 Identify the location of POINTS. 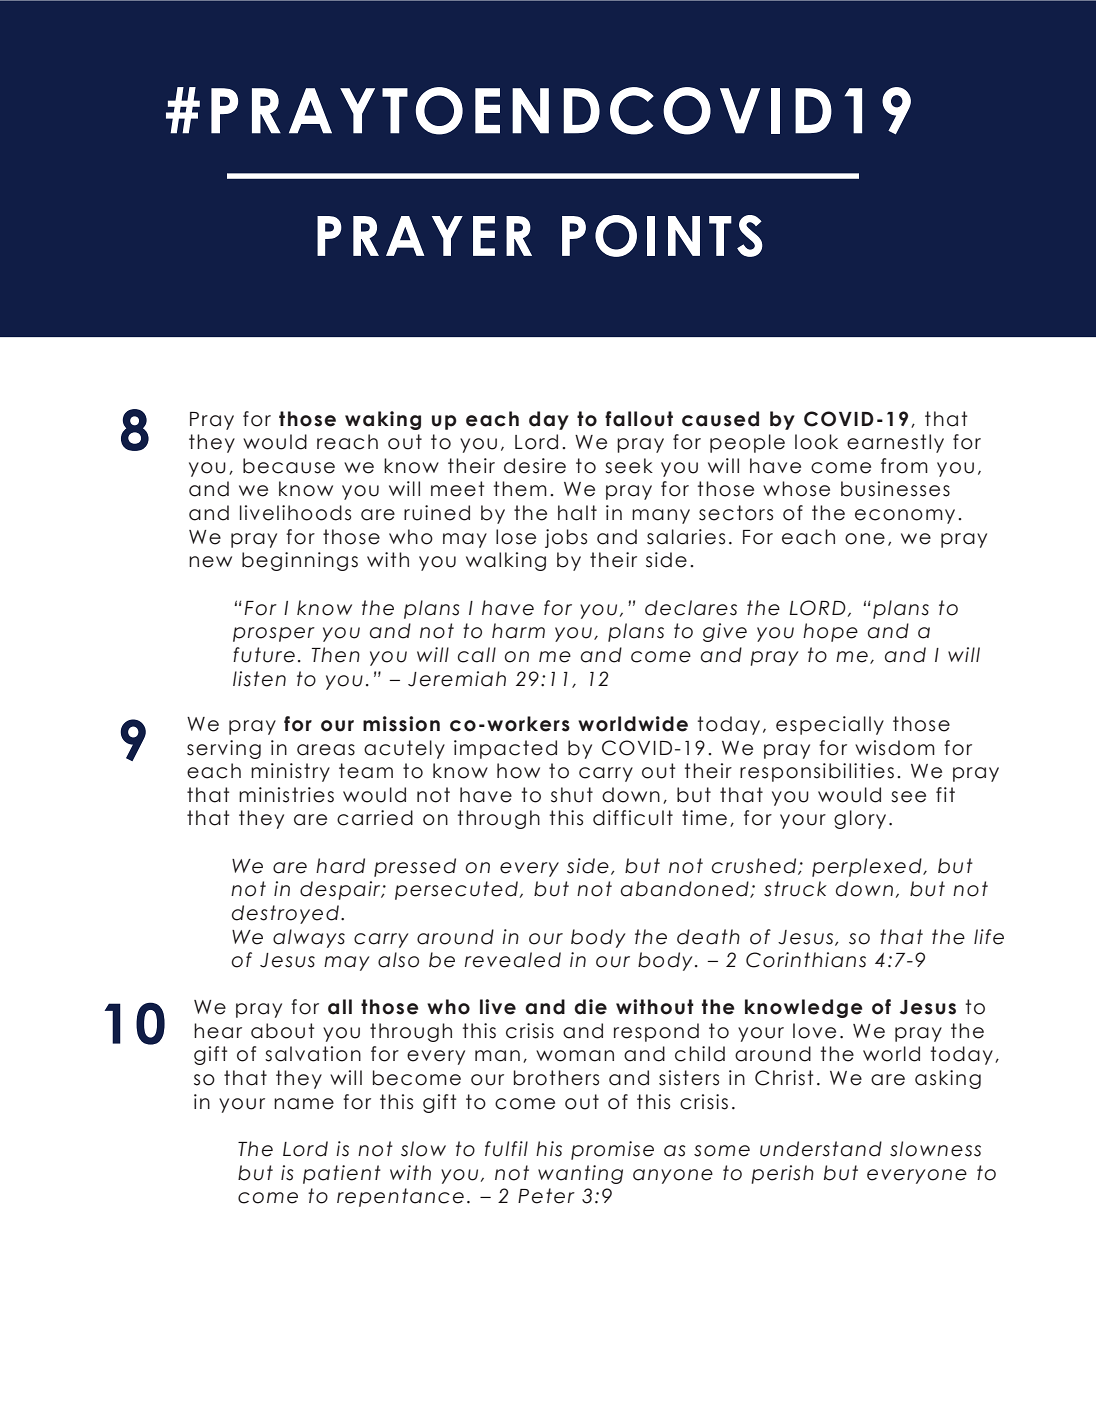
(662, 236).
